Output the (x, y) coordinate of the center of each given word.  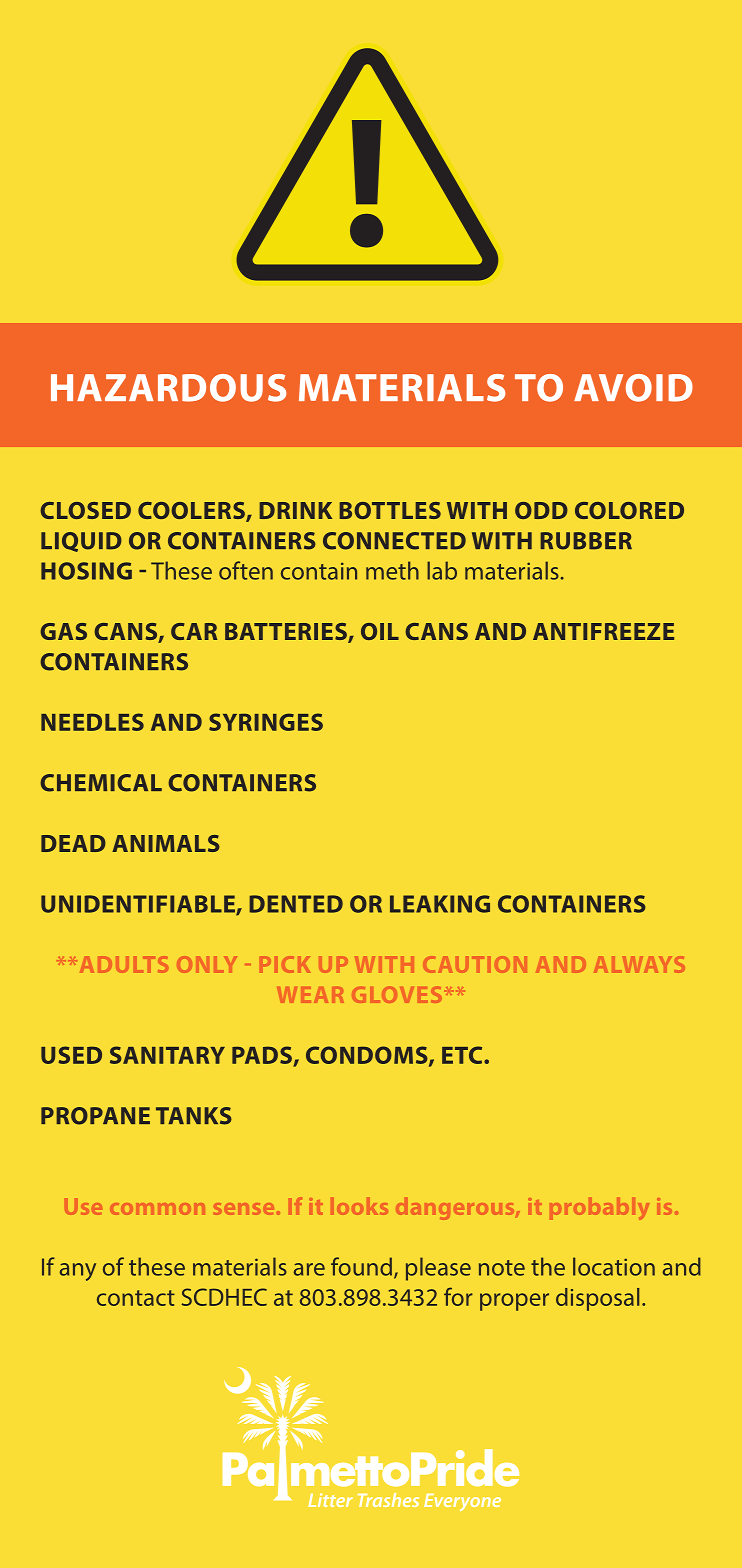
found (363, 1267)
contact (136, 1298)
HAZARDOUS (168, 388)
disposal (597, 1299)
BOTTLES (390, 510)
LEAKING (440, 904)
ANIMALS (166, 843)
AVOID (633, 388)
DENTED (296, 904)
